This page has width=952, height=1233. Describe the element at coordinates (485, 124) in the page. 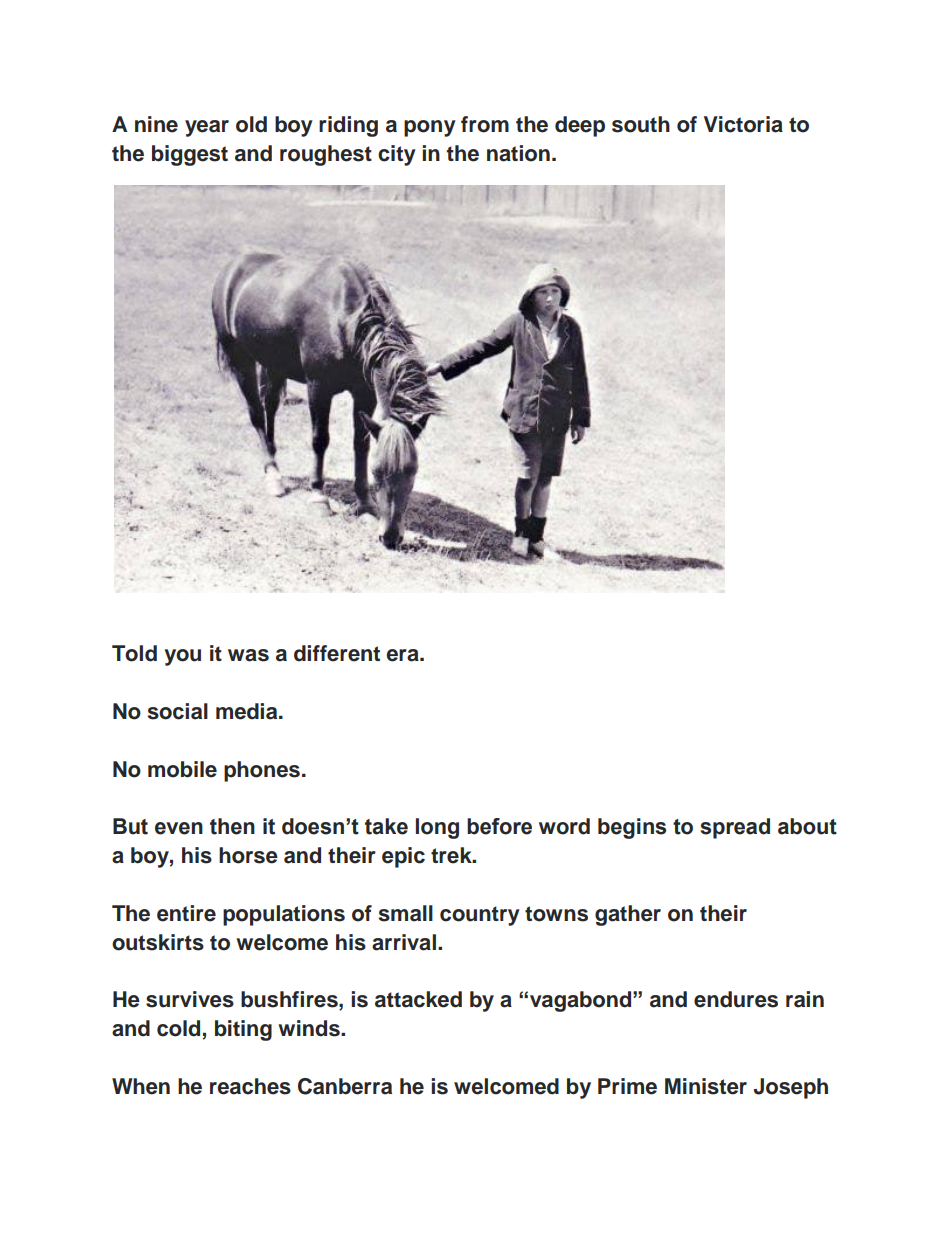

I see `from` at that location.
